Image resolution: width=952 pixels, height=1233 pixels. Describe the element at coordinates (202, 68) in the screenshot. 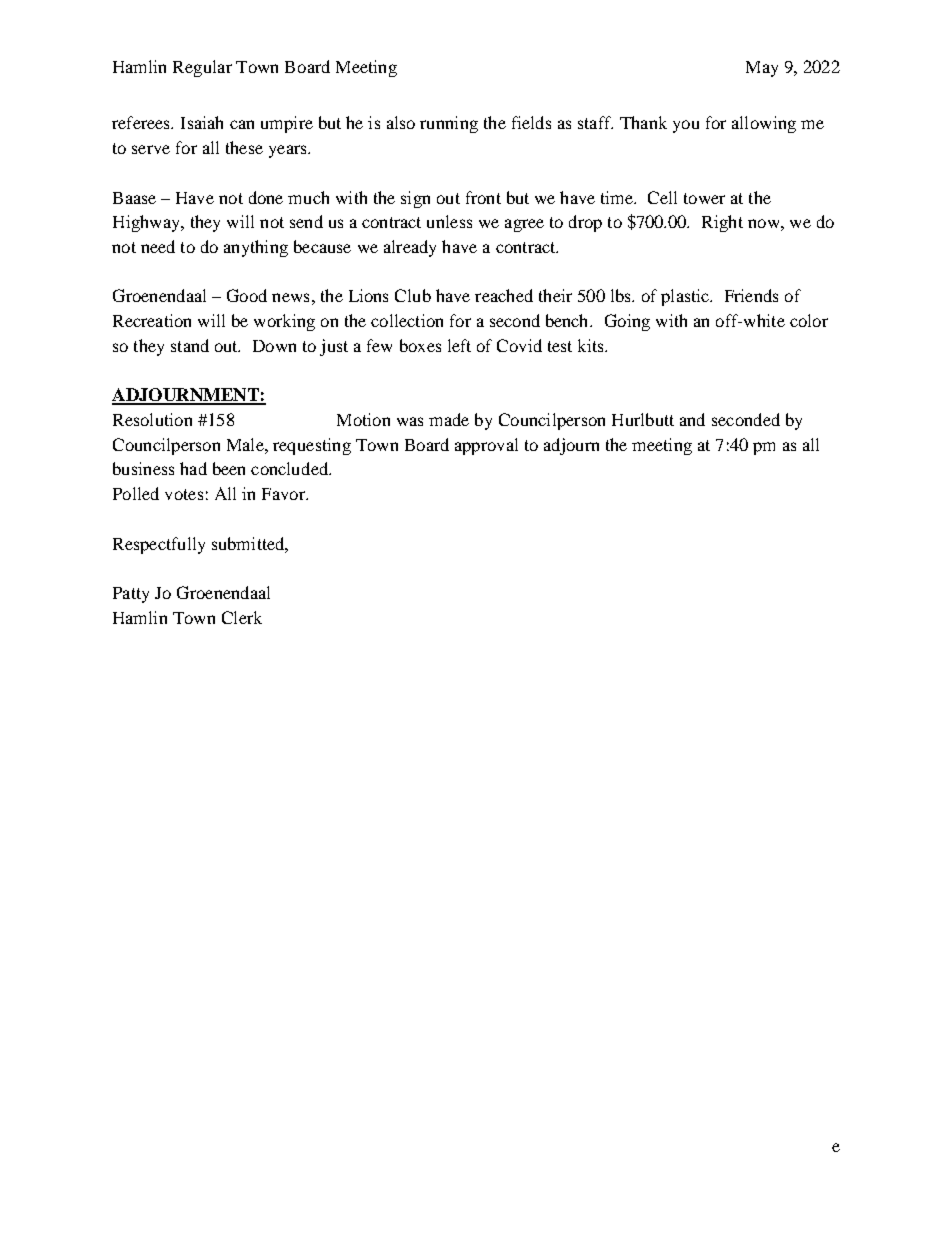

I see `Regular` at that location.
